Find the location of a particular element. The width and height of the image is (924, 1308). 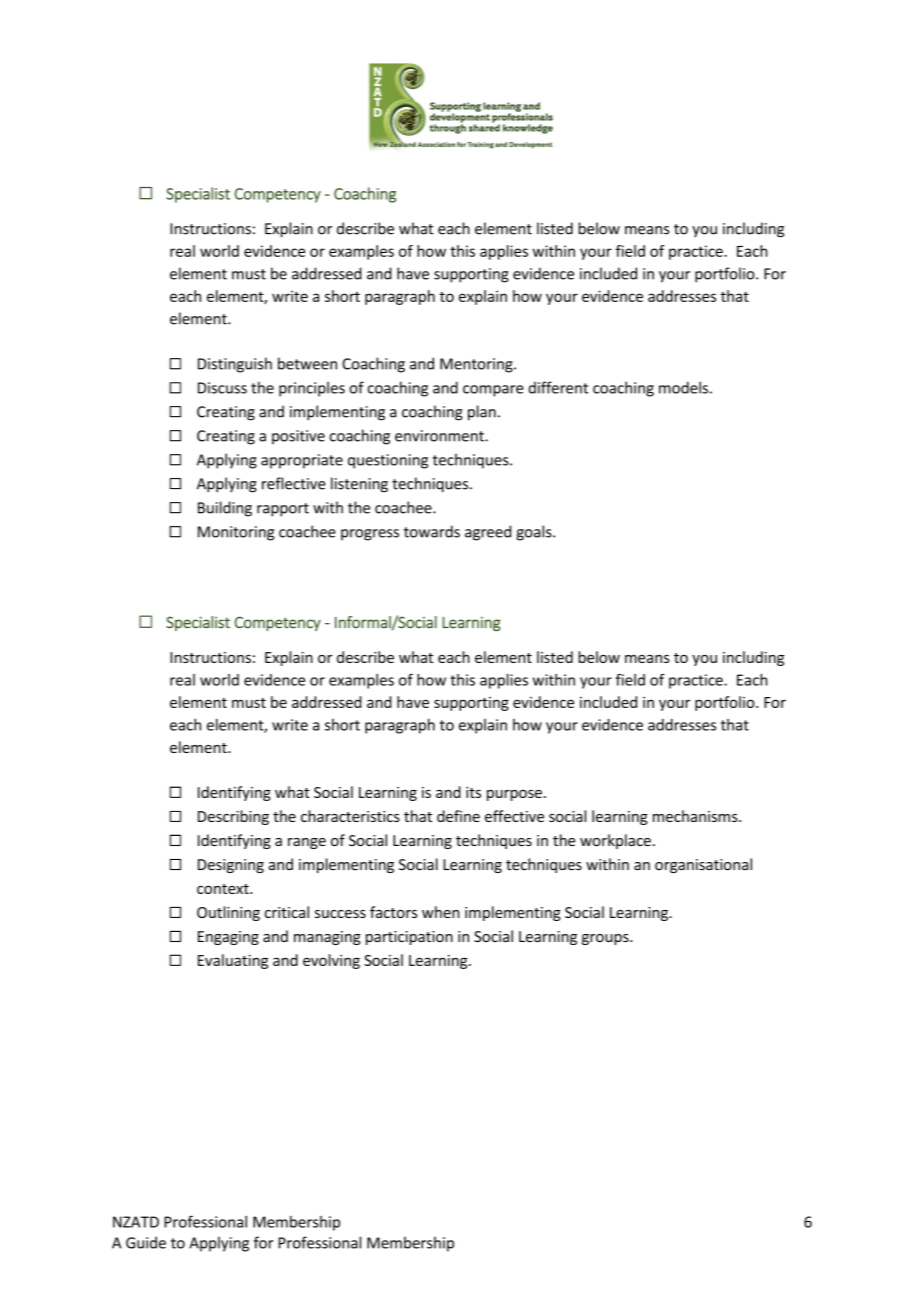

Guide is located at coordinates (146, 1242).
